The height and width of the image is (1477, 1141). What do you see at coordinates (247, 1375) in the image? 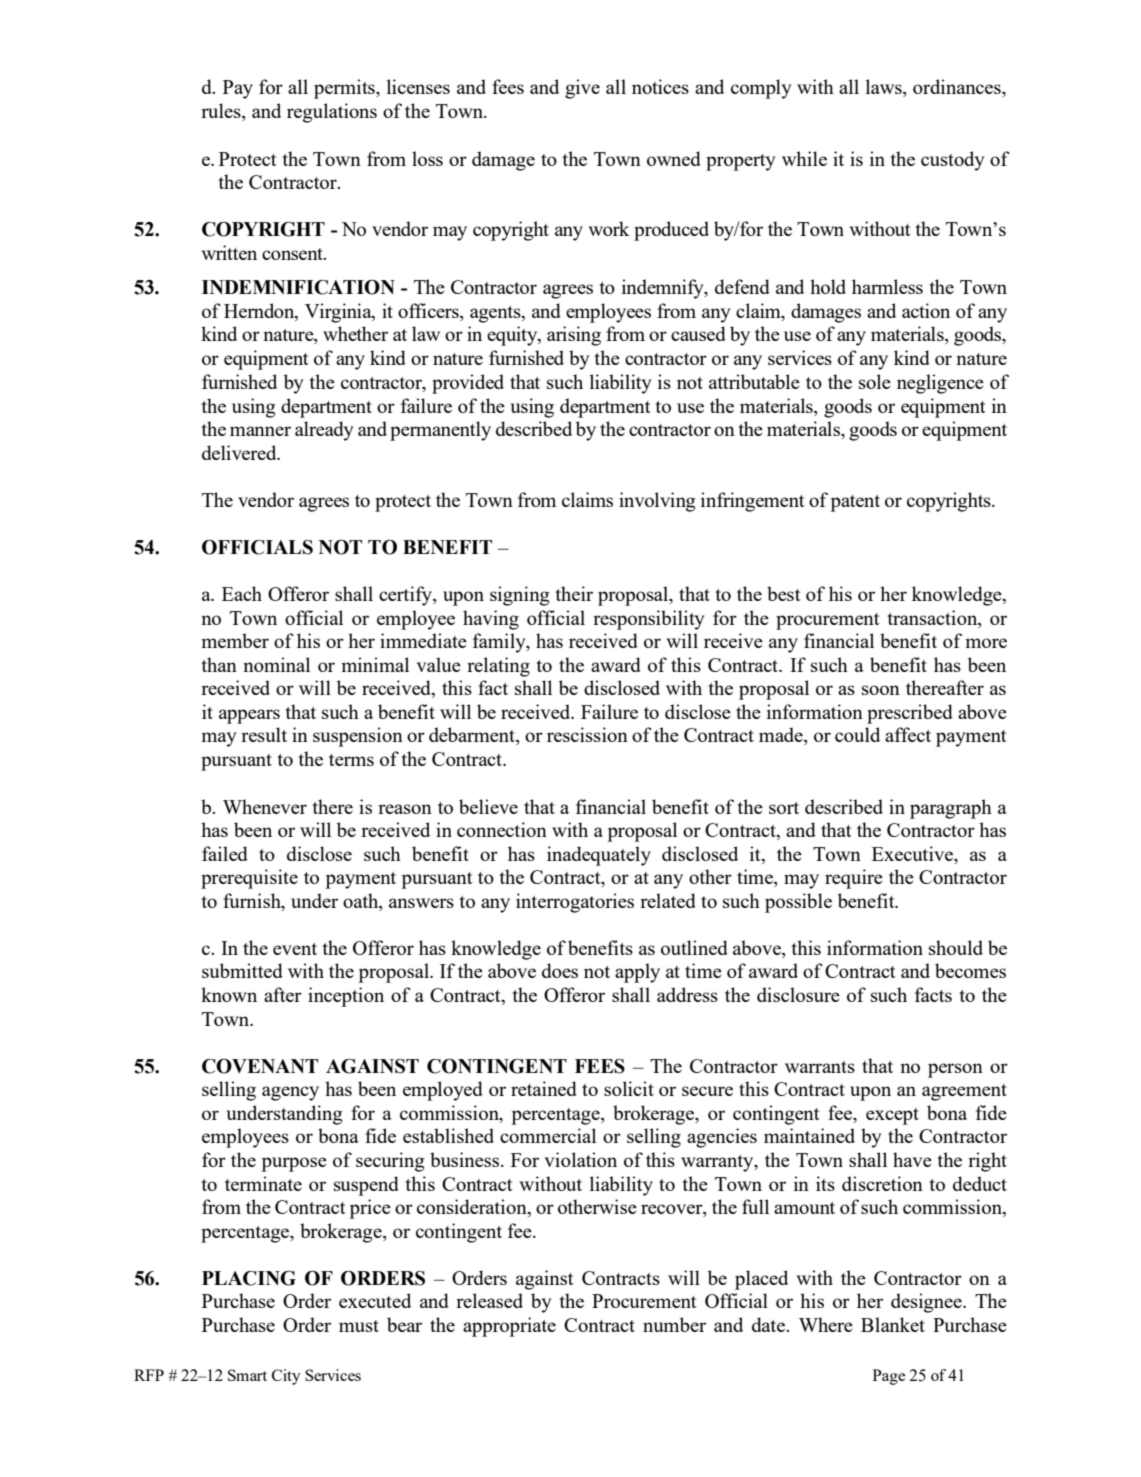
I see `Smart` at bounding box center [247, 1375].
